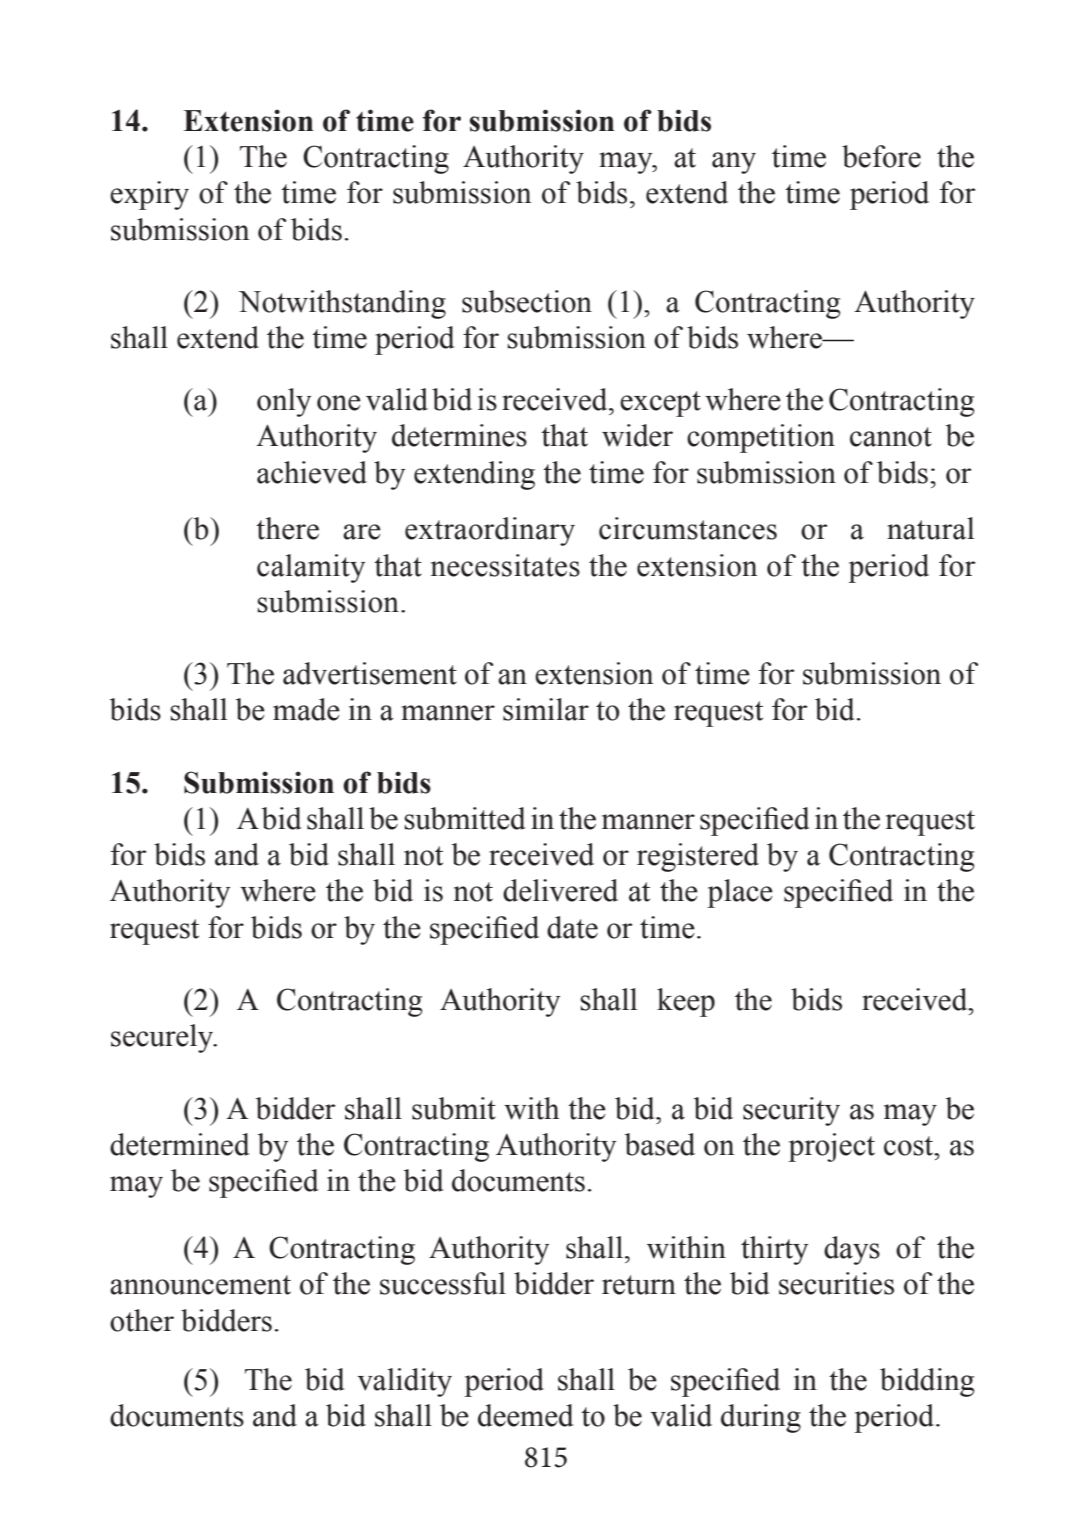 The image size is (1085, 1539). Describe the element at coordinates (660, 1144) in the document. I see `based` at that location.
